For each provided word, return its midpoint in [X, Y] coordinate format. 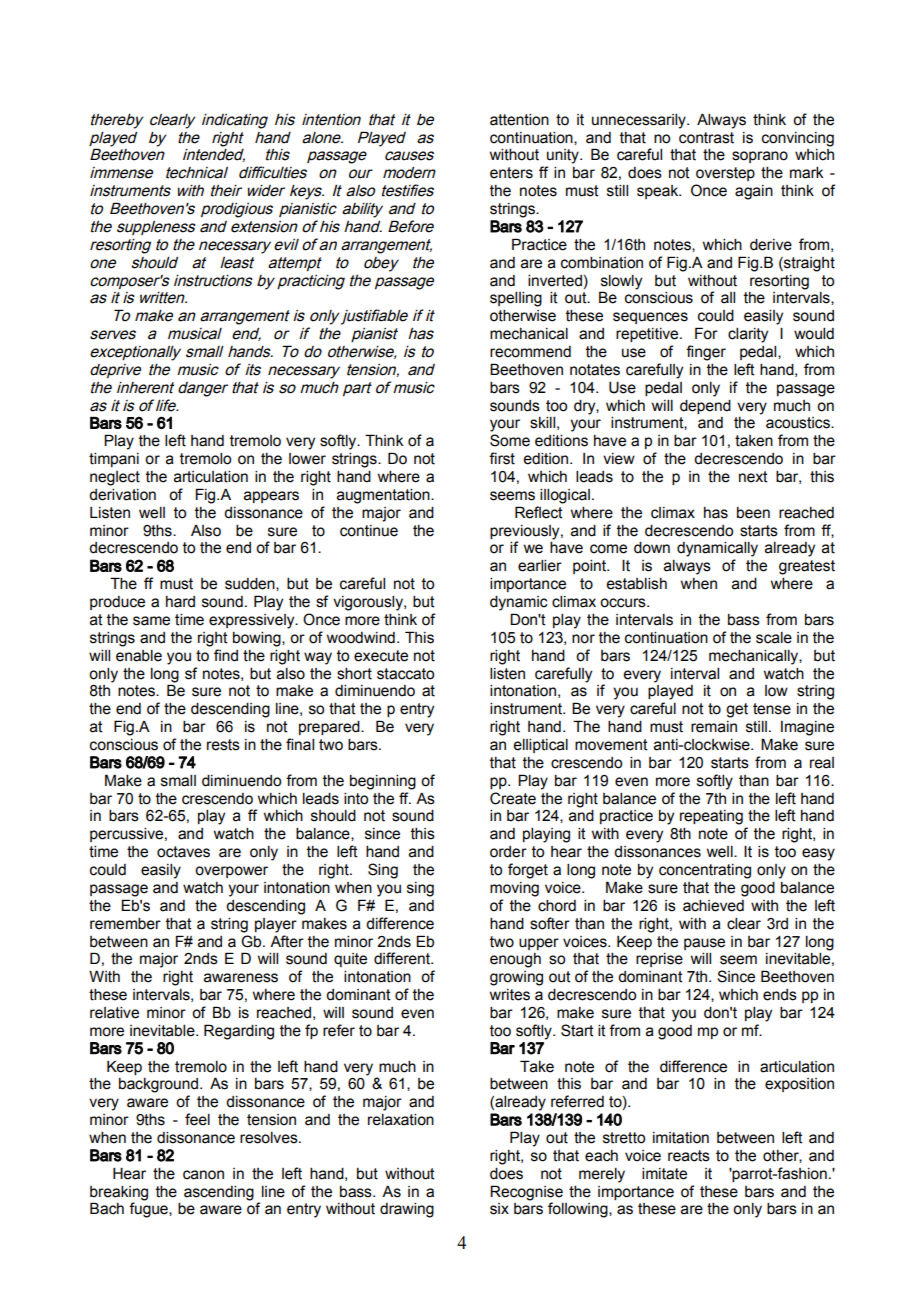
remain [714, 727]
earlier [540, 566]
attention [519, 120]
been [753, 513]
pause [704, 944]
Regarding [239, 1032]
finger [706, 353]
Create [513, 798]
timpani [114, 460]
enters [511, 173]
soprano [760, 157]
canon [203, 1175]
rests [223, 745]
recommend [530, 352]
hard [180, 602]
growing [516, 978]
